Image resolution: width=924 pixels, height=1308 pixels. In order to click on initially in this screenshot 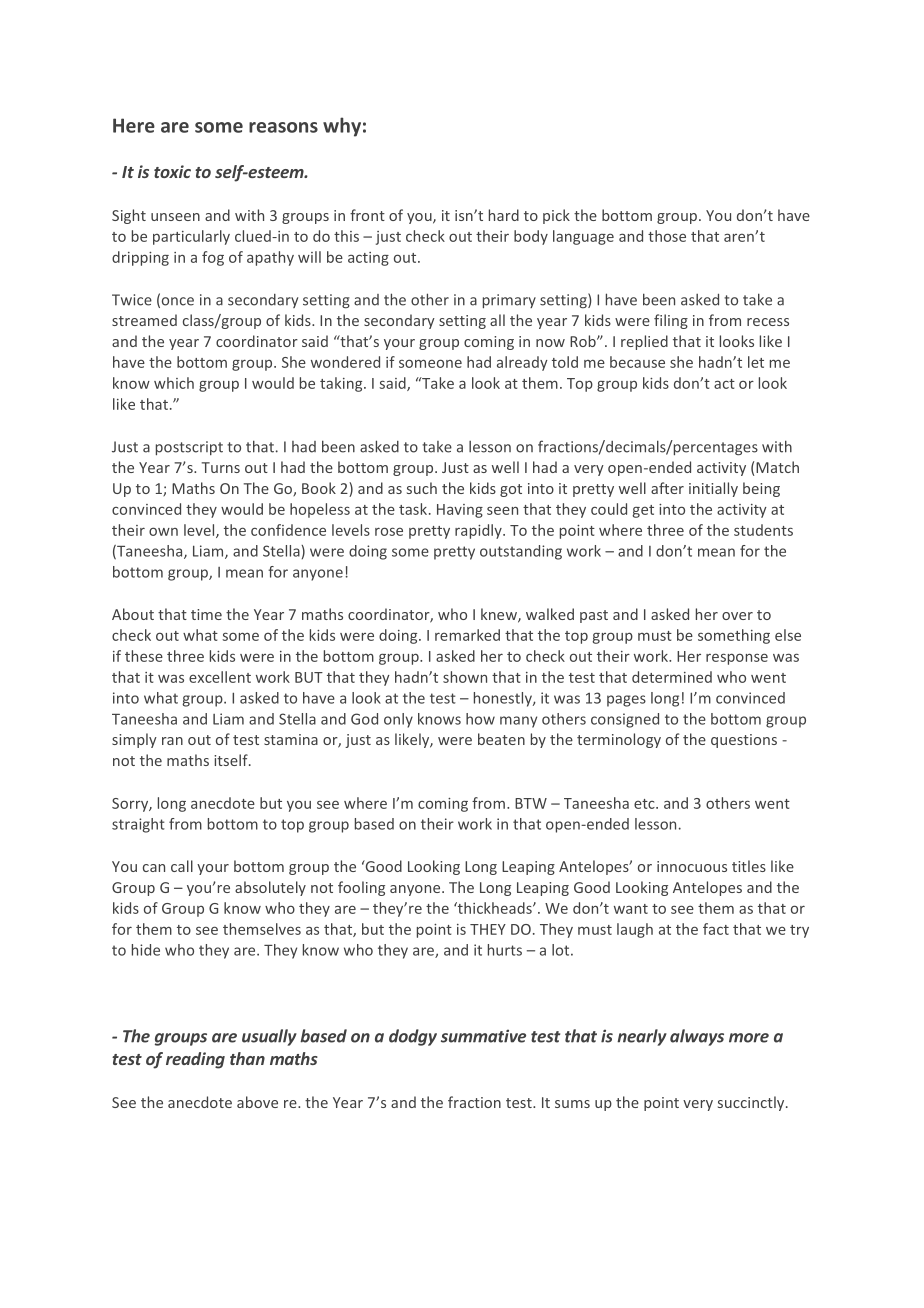, I will do `click(713, 489)`.
